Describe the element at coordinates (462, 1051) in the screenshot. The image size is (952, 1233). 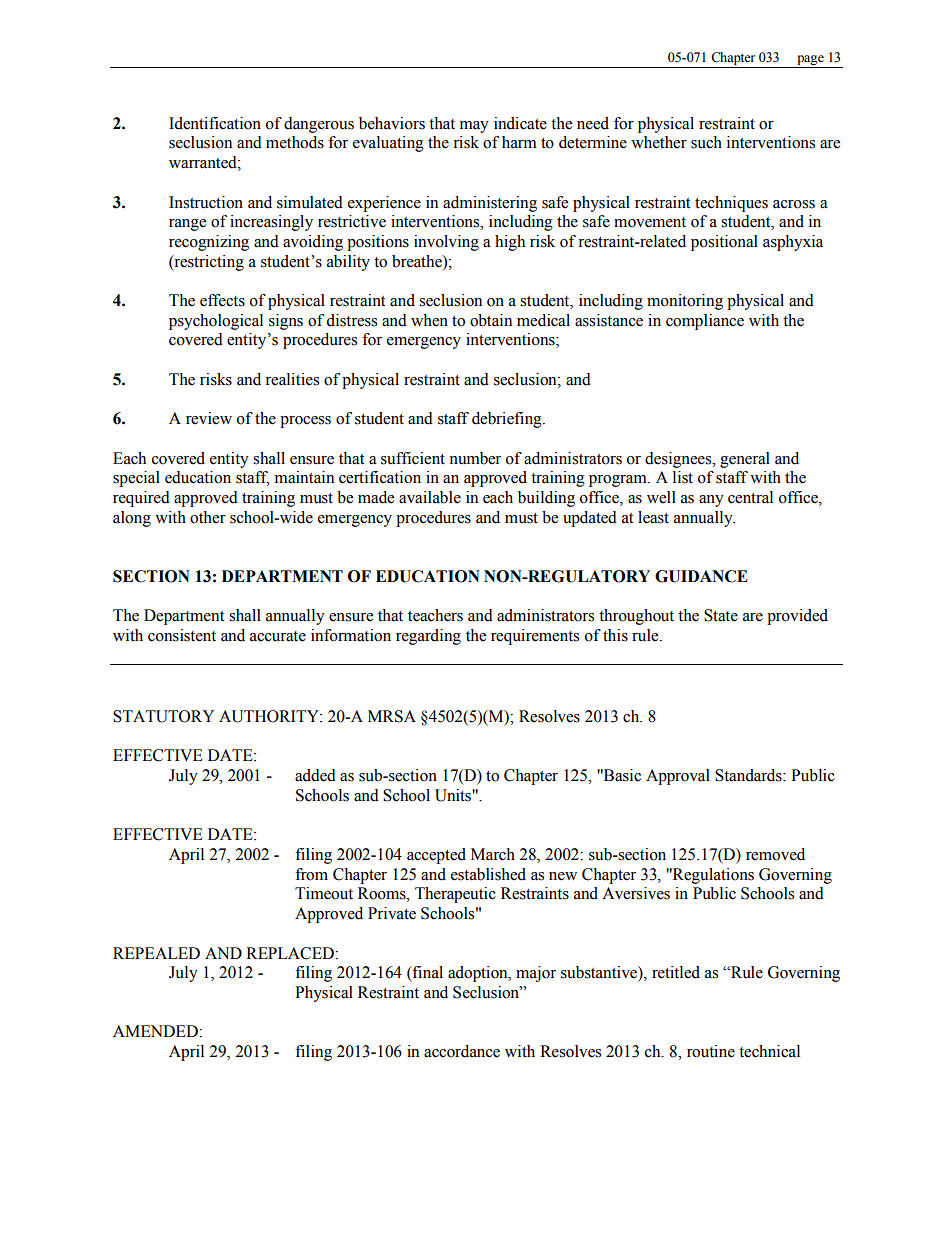
I see `accordance` at that location.
